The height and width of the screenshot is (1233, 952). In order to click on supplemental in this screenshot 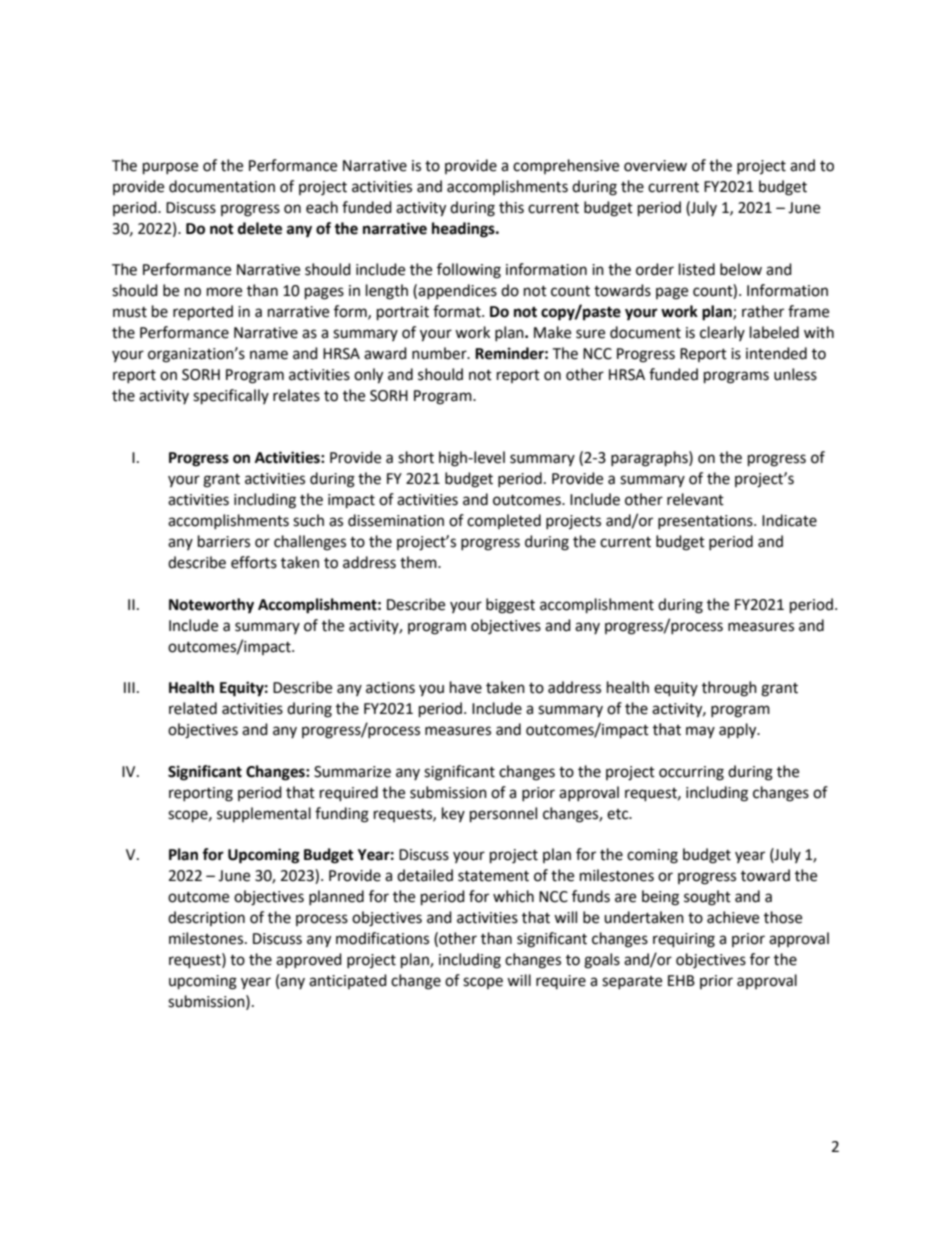, I will do `click(264, 814)`.
